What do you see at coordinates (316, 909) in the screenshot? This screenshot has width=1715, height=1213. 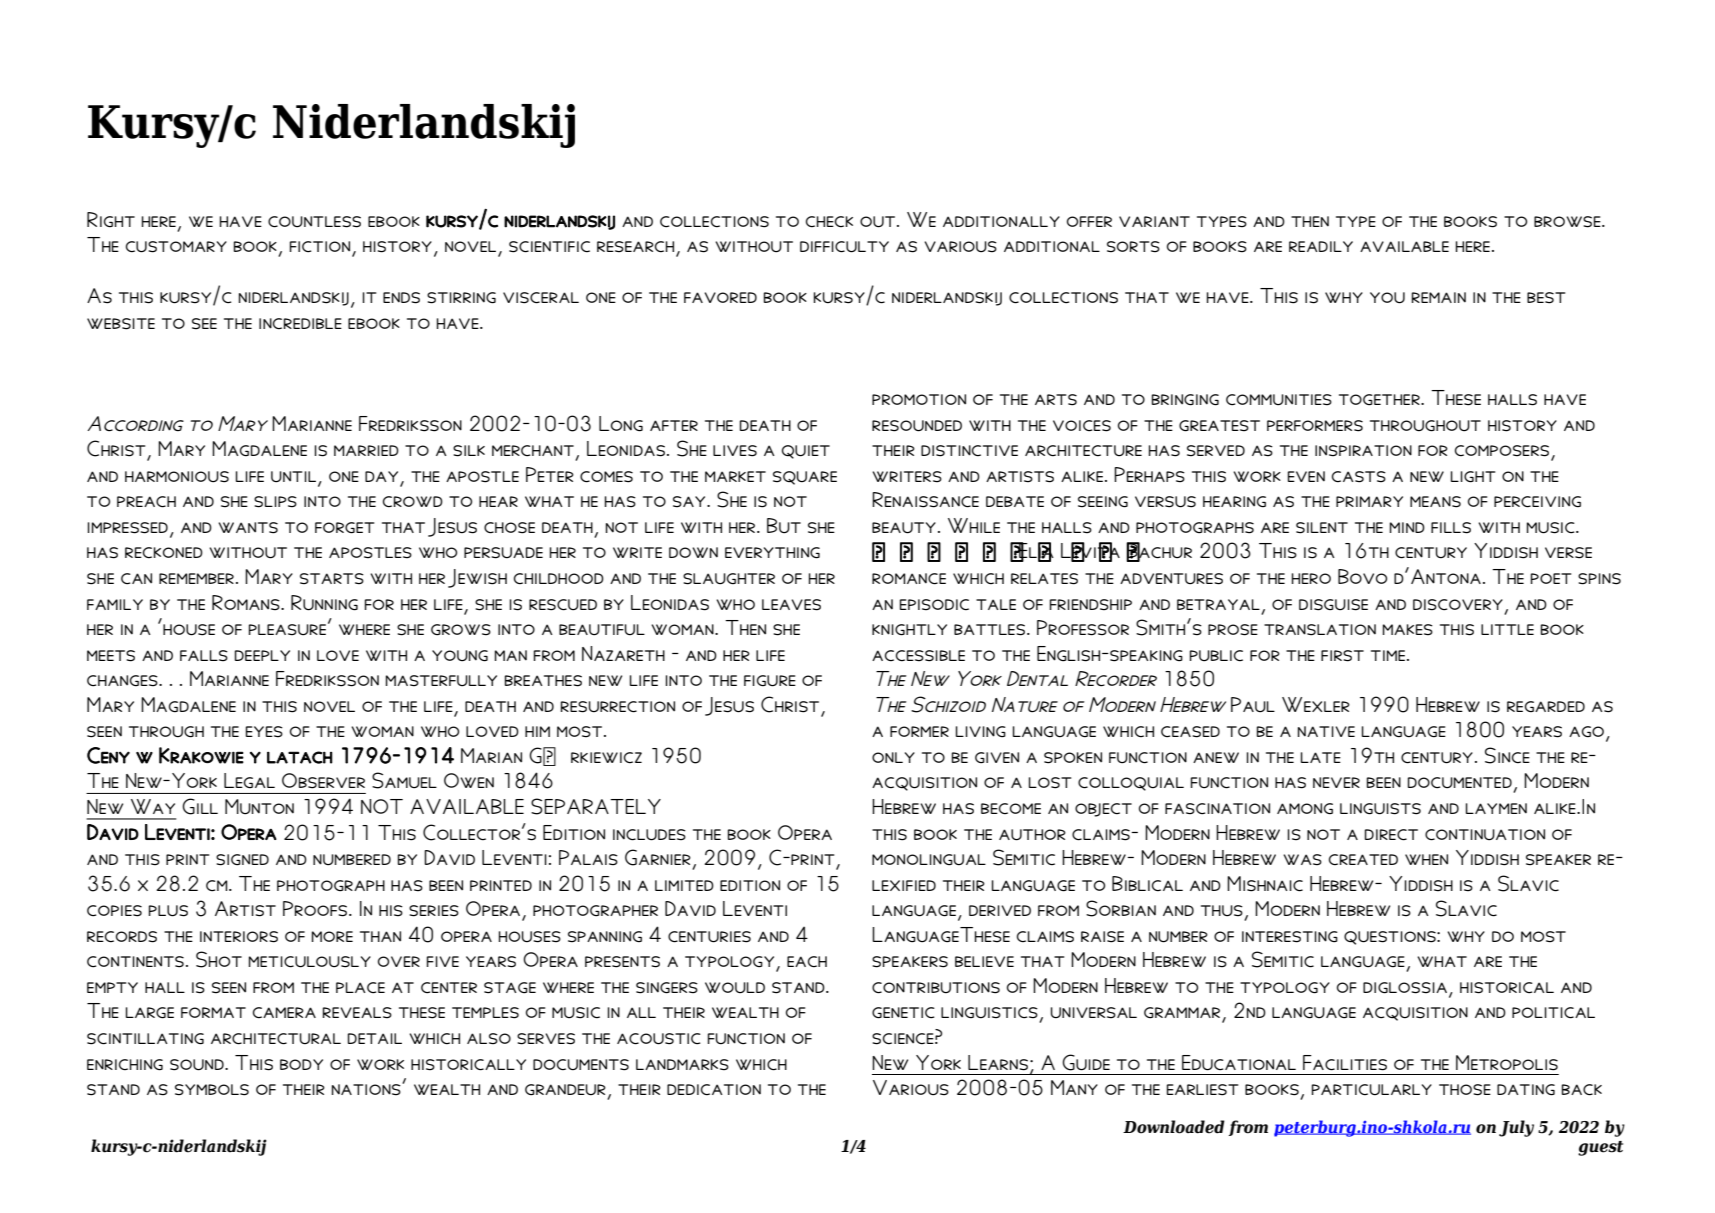 I see `Proofs` at bounding box center [316, 909].
